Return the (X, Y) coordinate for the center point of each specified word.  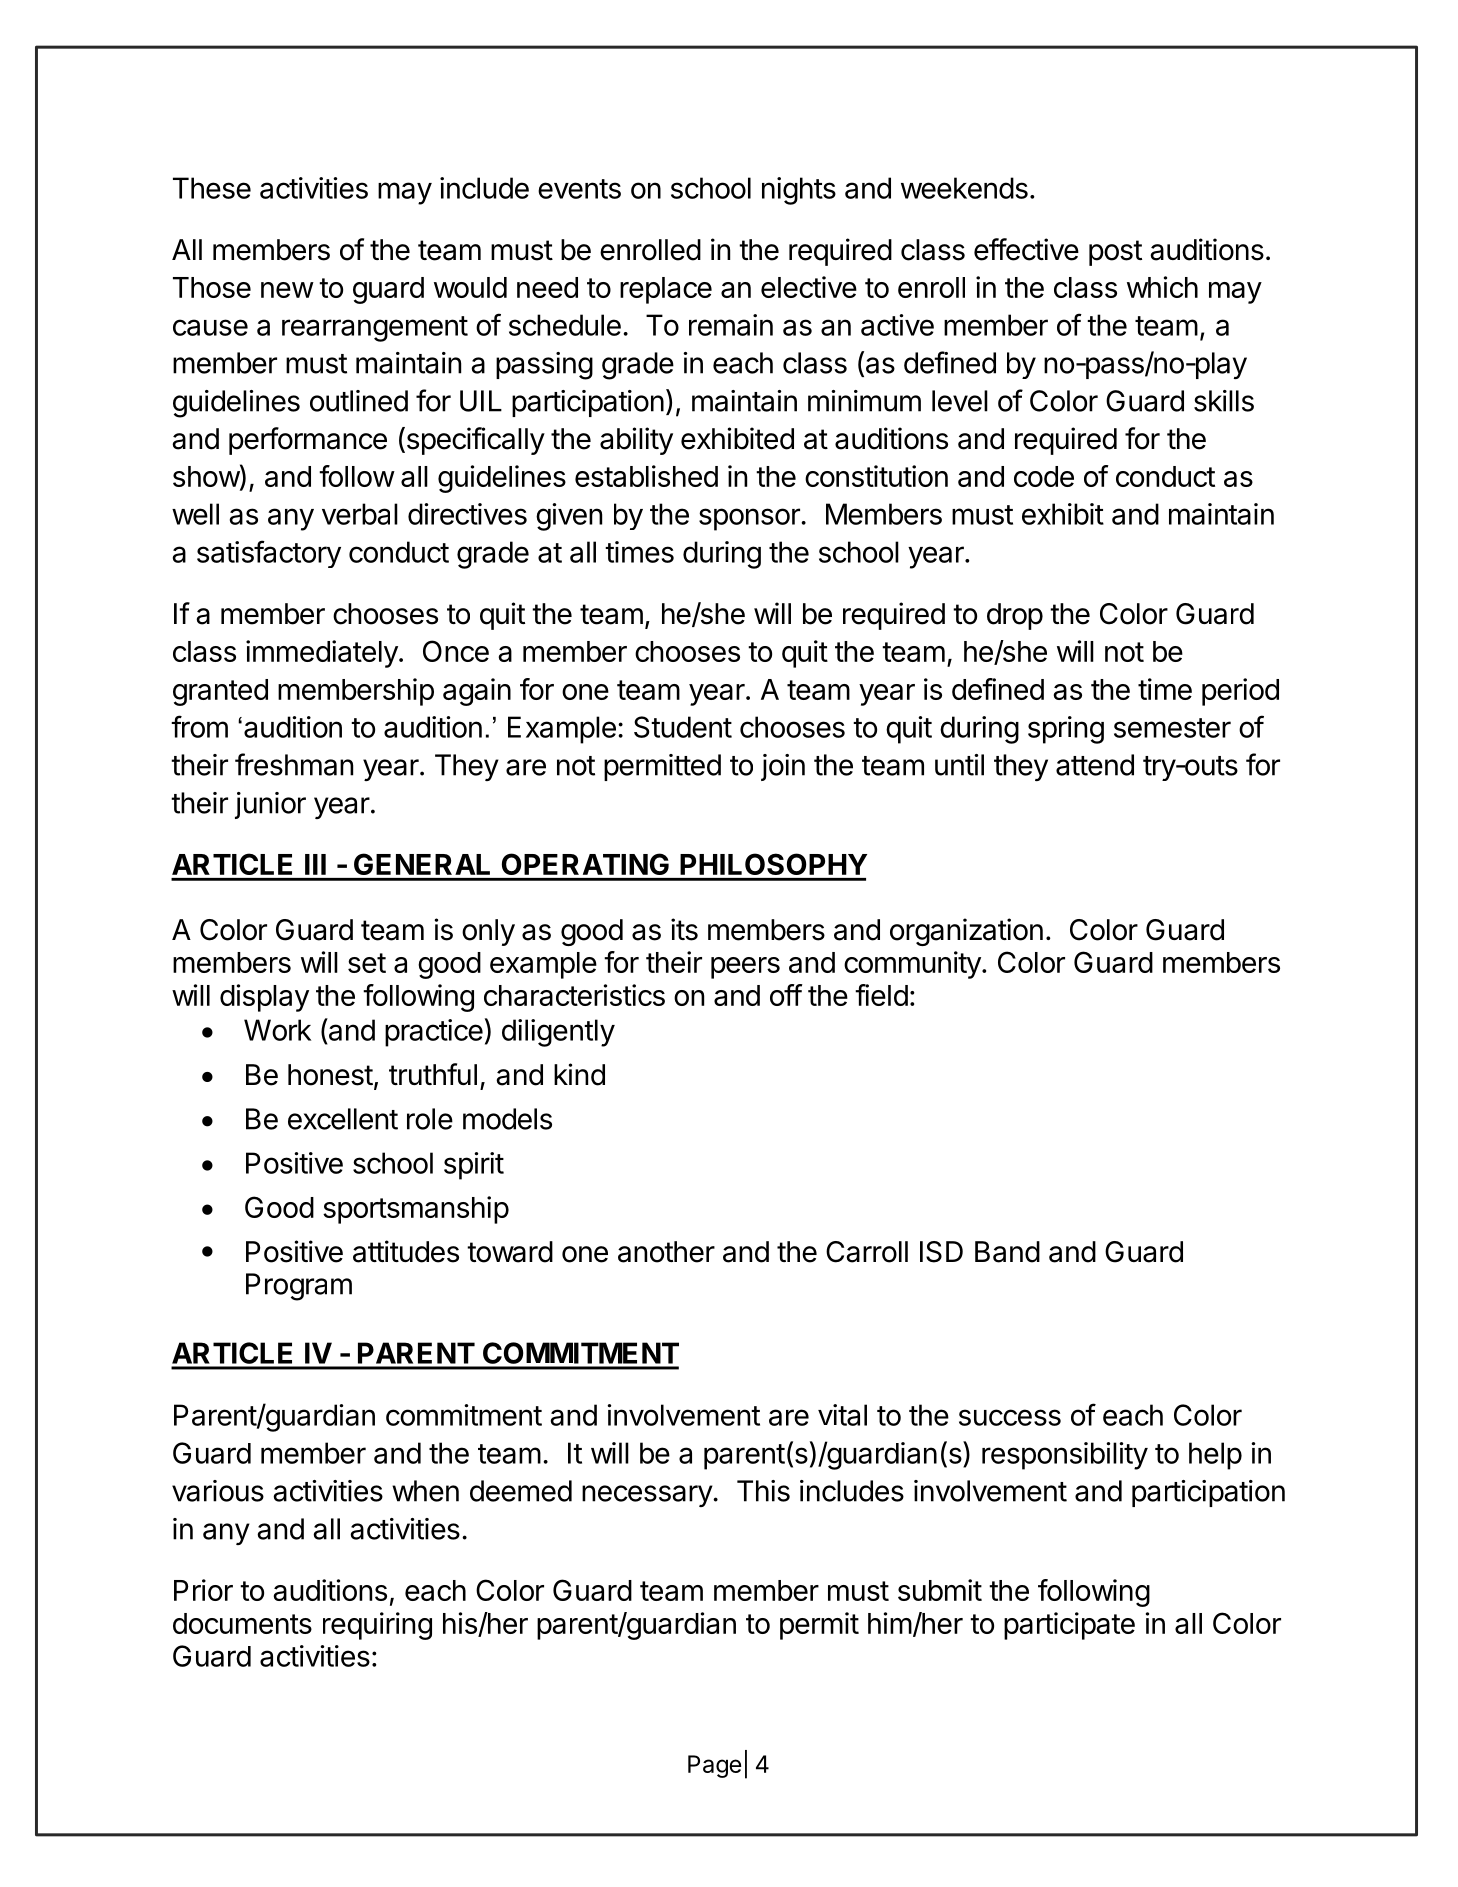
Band (1007, 1252)
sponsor (750, 519)
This (763, 1491)
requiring (377, 1626)
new (287, 290)
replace (666, 290)
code (1044, 476)
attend (1095, 765)
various (218, 1491)
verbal (360, 514)
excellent (343, 1119)
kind (579, 1074)
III (315, 864)
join (783, 767)
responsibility (1065, 1456)
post (1115, 253)
